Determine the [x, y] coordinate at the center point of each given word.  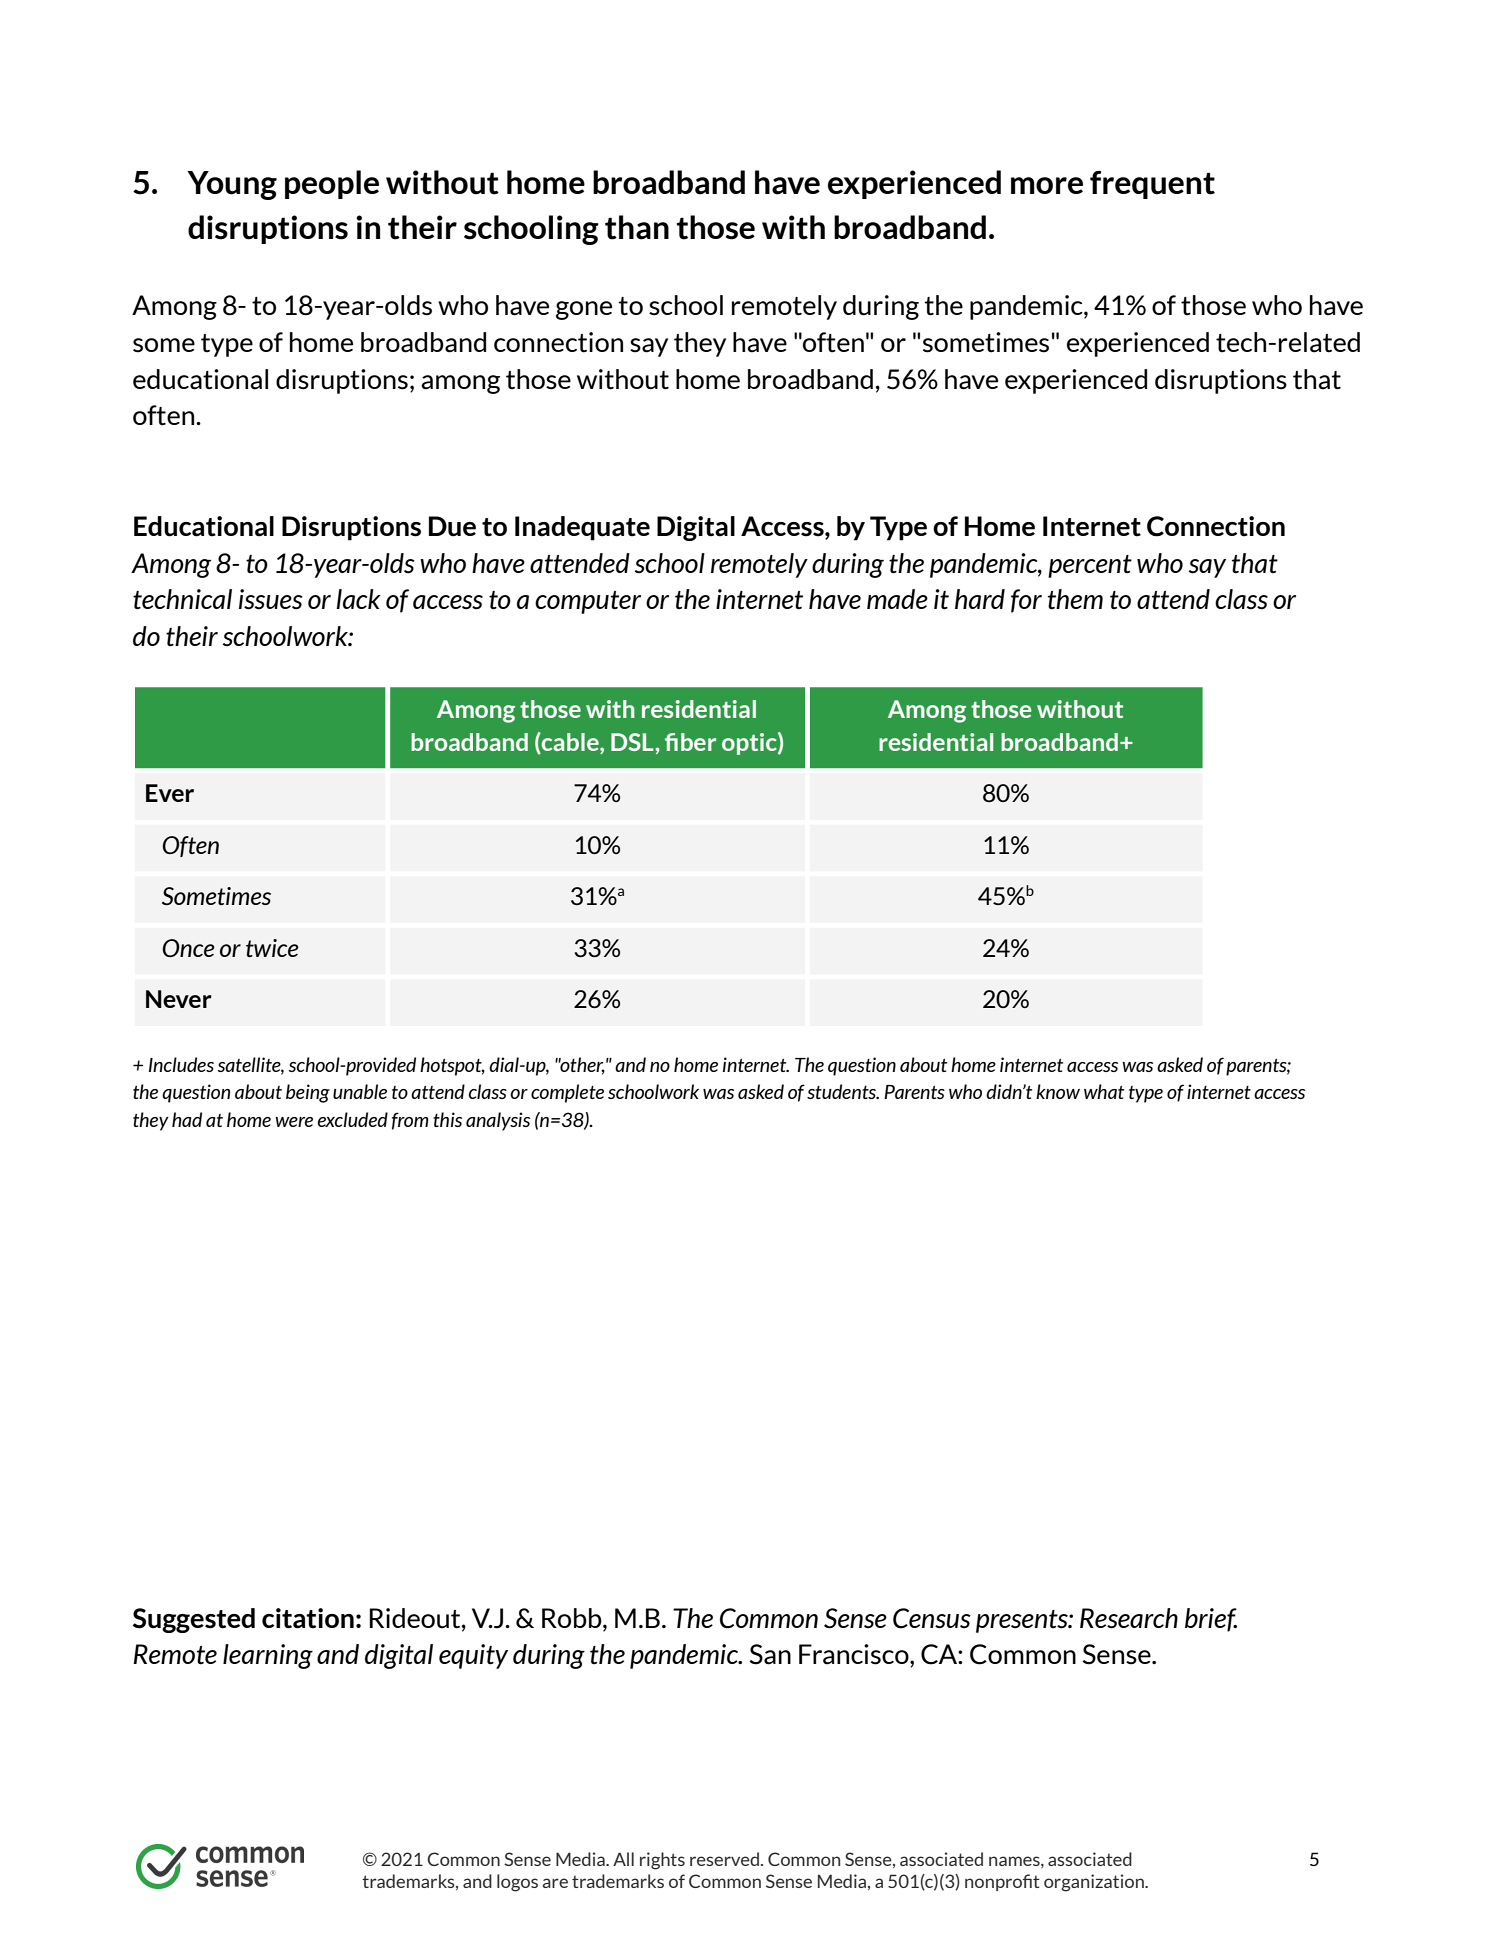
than [637, 227]
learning [268, 1656]
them [1075, 599]
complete [567, 1093]
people [332, 184]
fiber [690, 742]
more [1047, 185]
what [1104, 1091]
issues [271, 599]
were [294, 1122]
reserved [724, 1859]
